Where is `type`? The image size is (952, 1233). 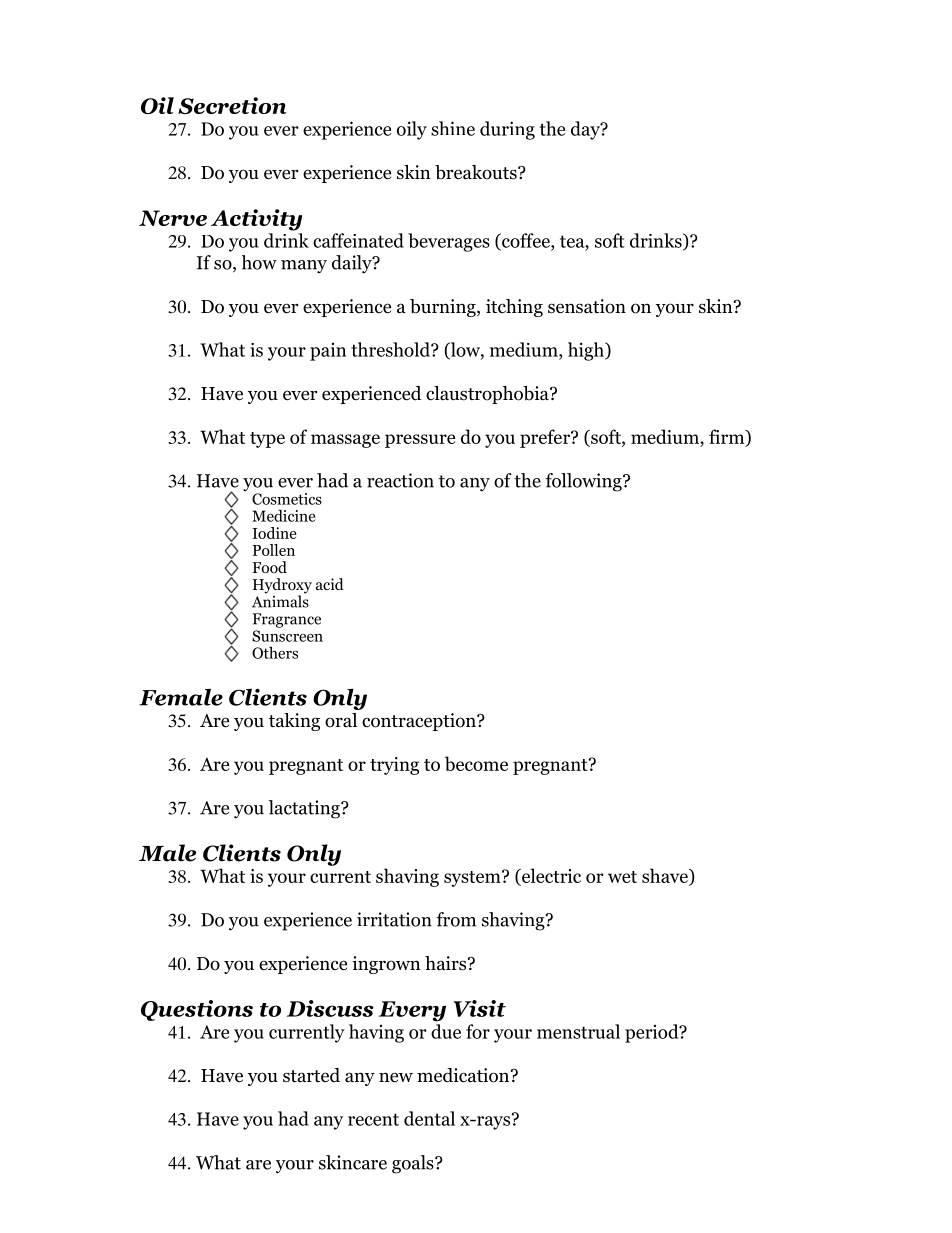
type is located at coordinates (267, 440).
